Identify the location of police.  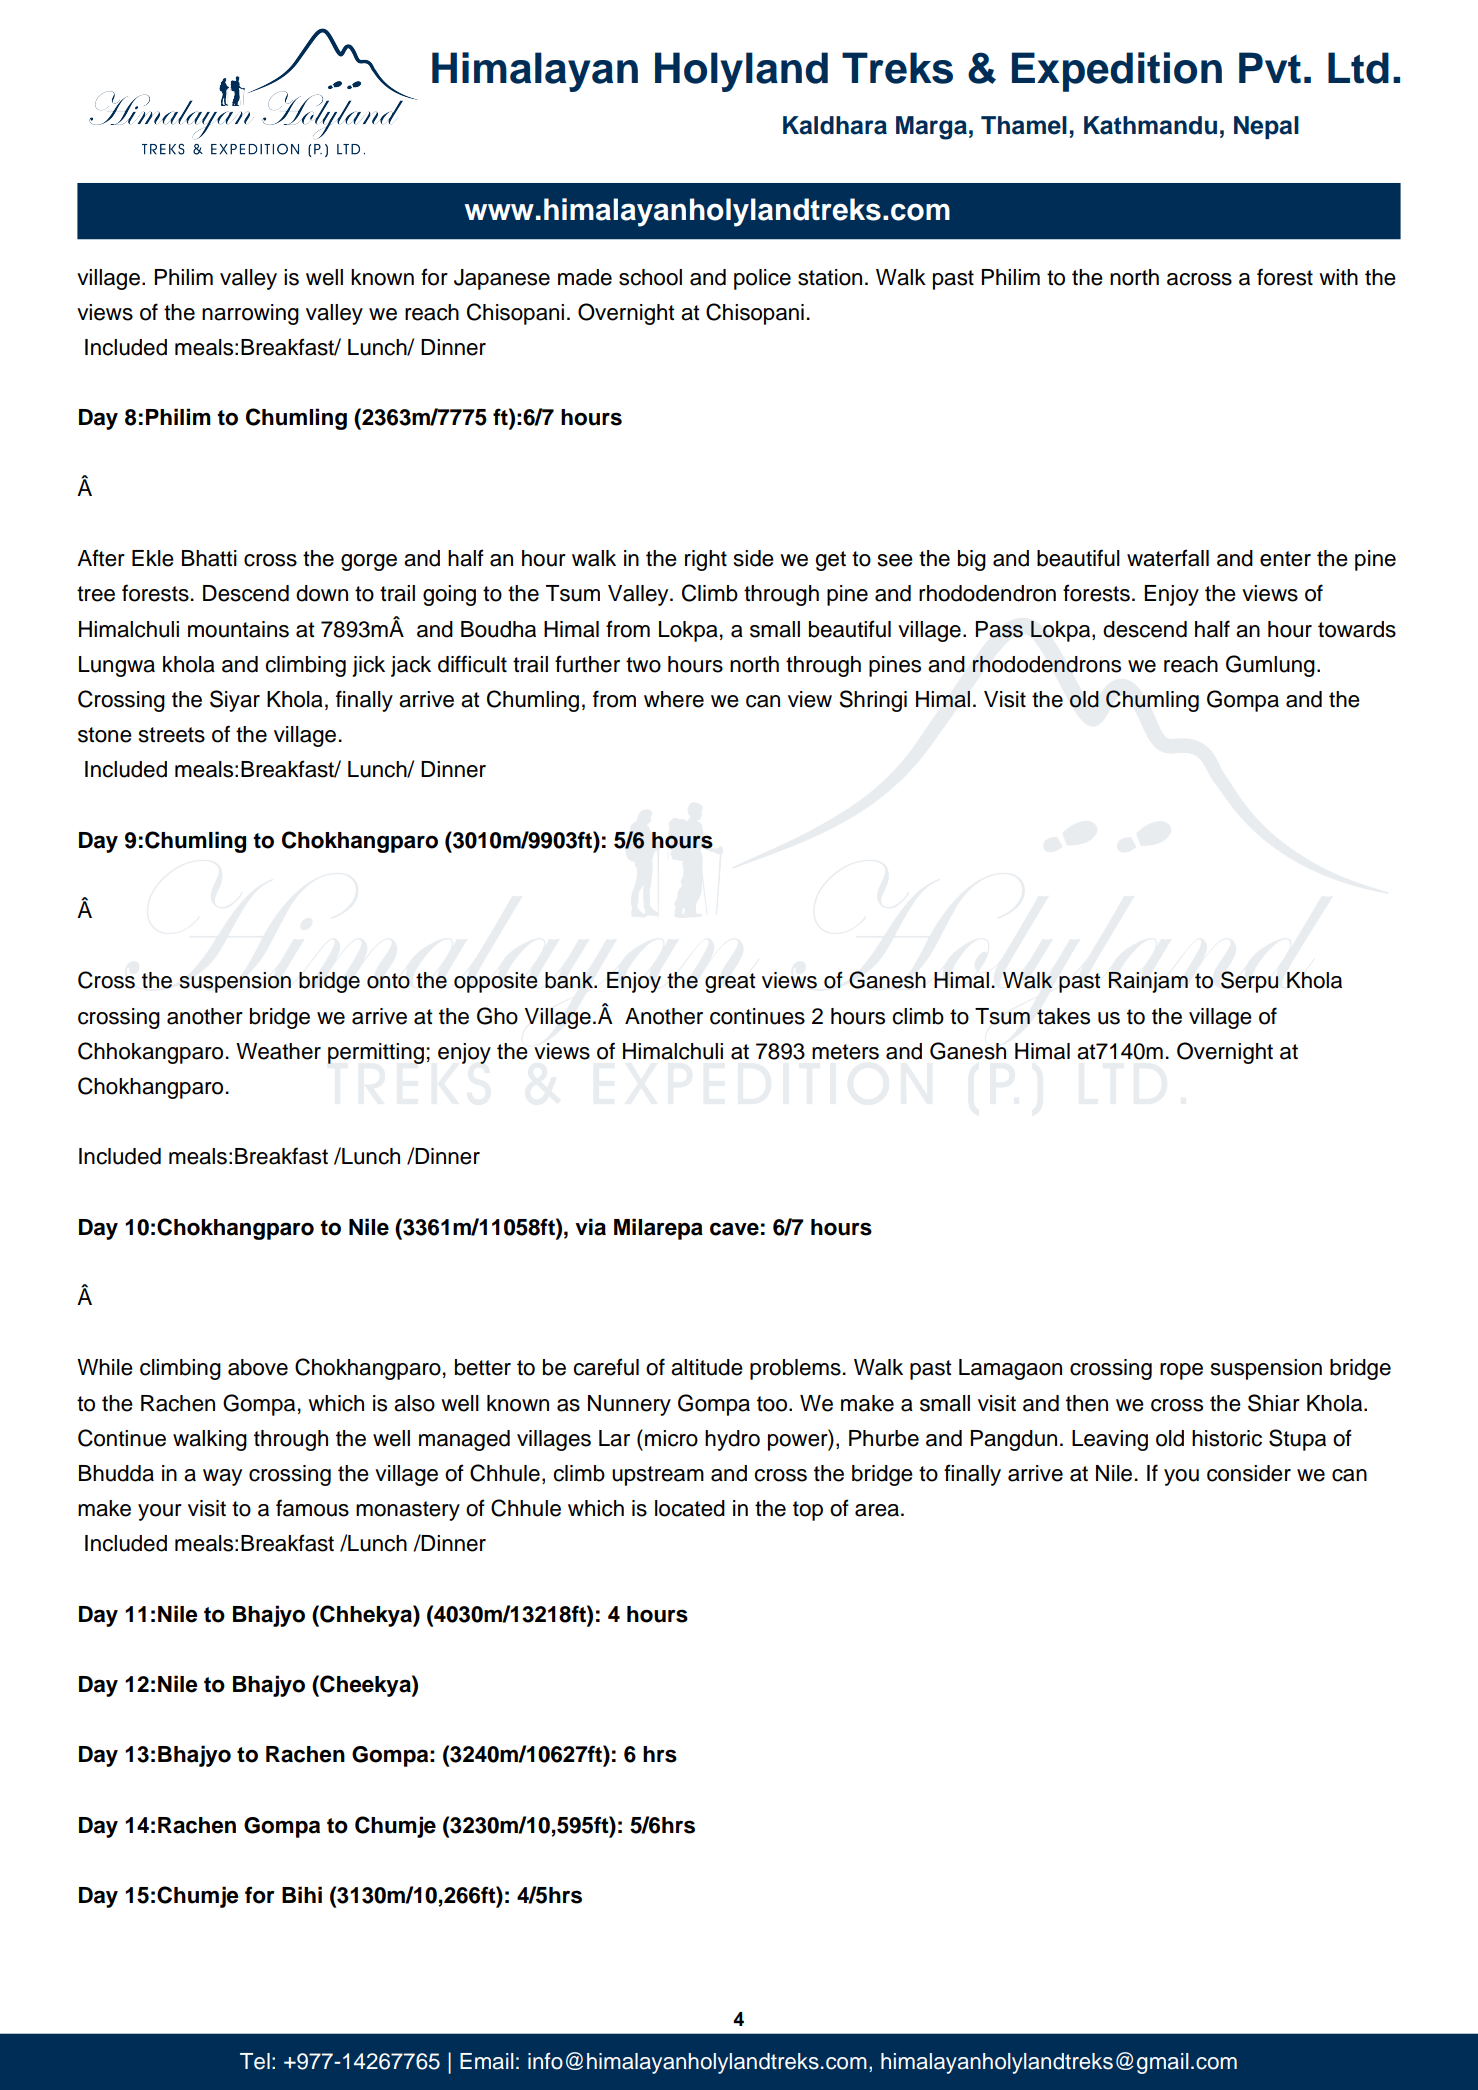
(762, 279).
